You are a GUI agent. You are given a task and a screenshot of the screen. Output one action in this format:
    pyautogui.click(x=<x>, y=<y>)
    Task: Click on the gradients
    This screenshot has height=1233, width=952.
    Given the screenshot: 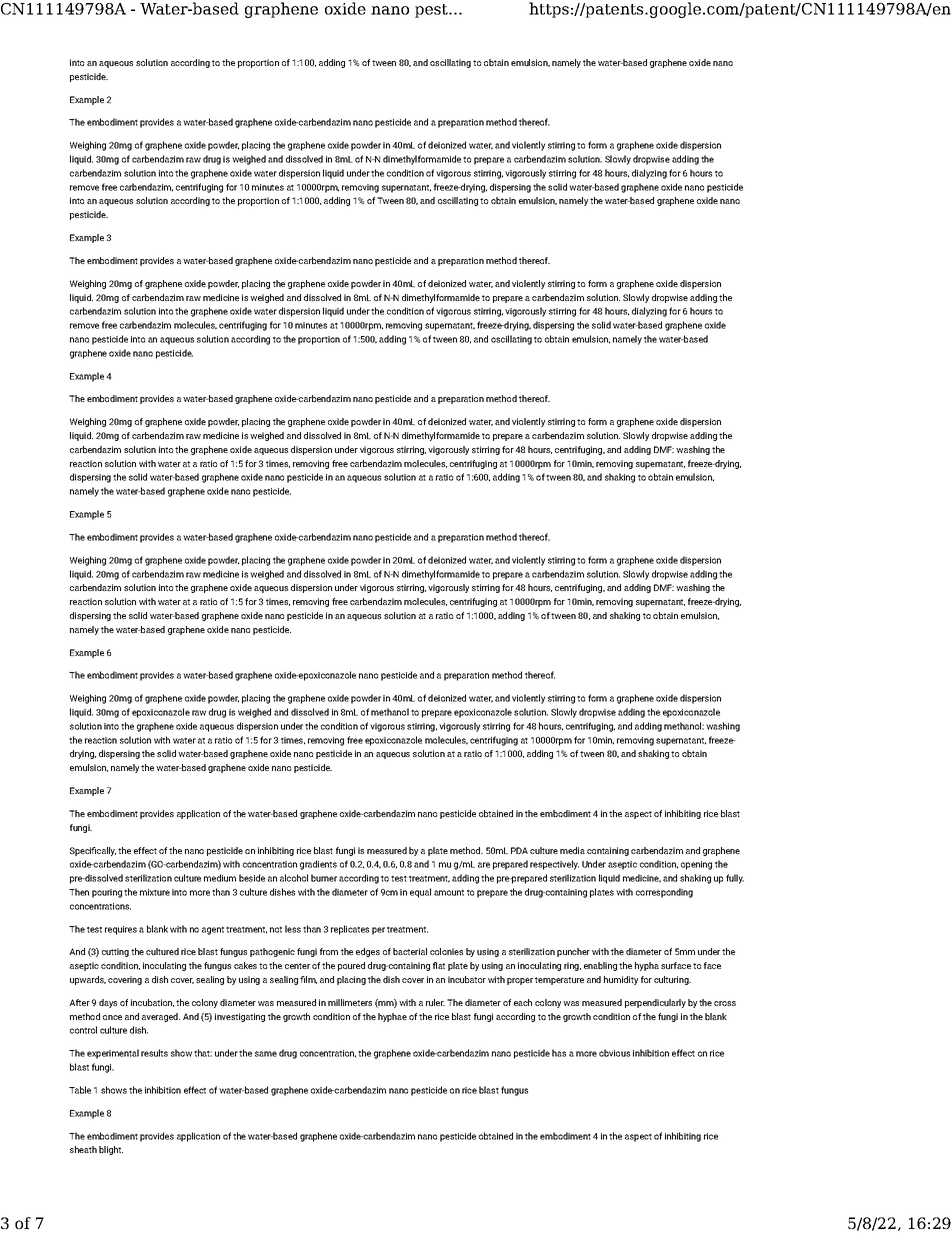 What is the action you would take?
    pyautogui.click(x=318, y=865)
